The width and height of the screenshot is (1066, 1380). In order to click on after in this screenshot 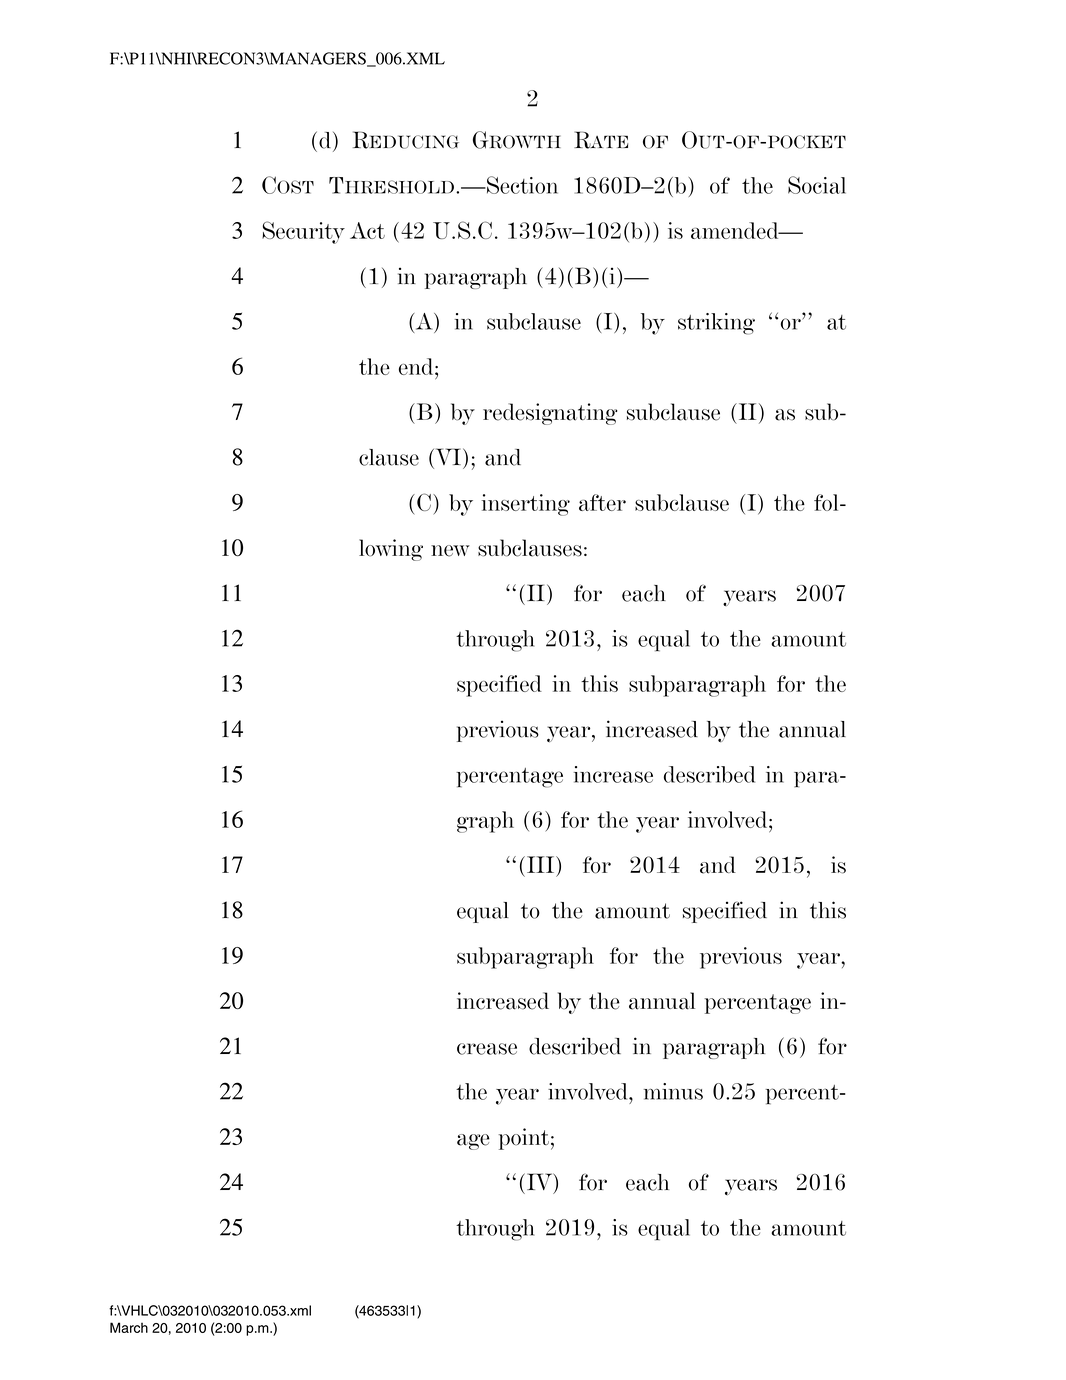, I will do `click(602, 502)`.
